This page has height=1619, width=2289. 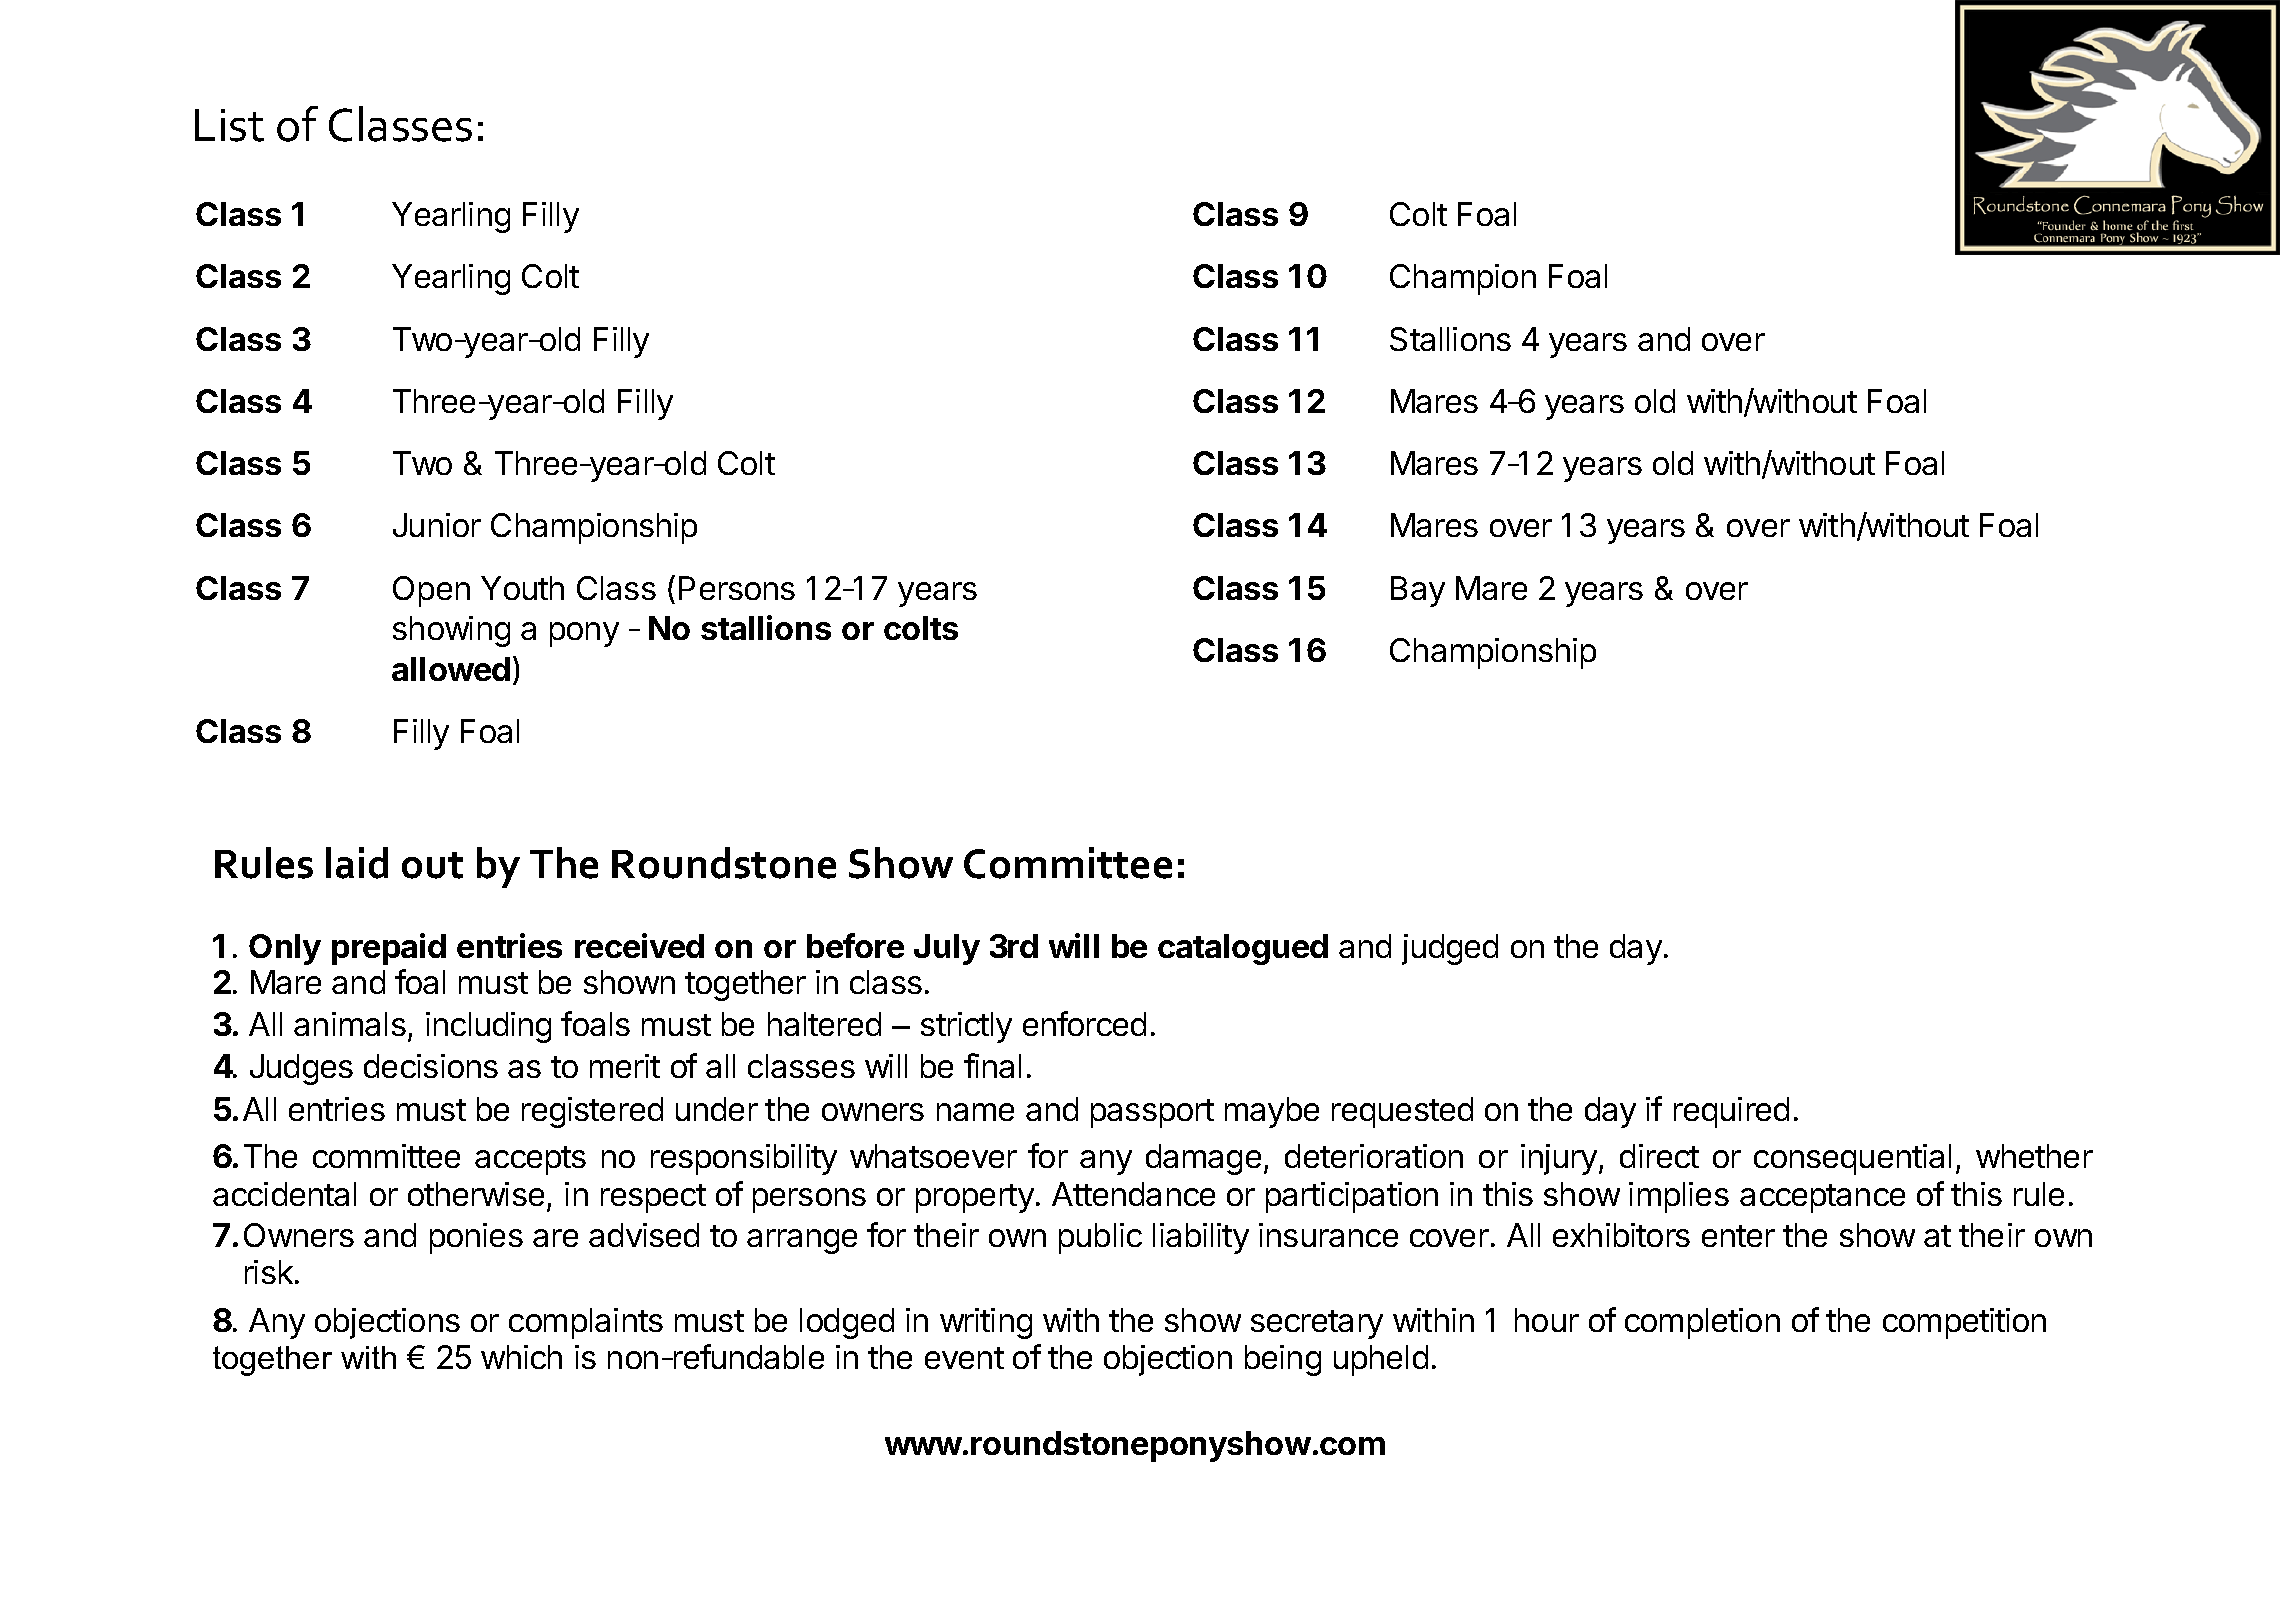 What do you see at coordinates (389, 949) in the page?
I see `prepaid` at bounding box center [389, 949].
